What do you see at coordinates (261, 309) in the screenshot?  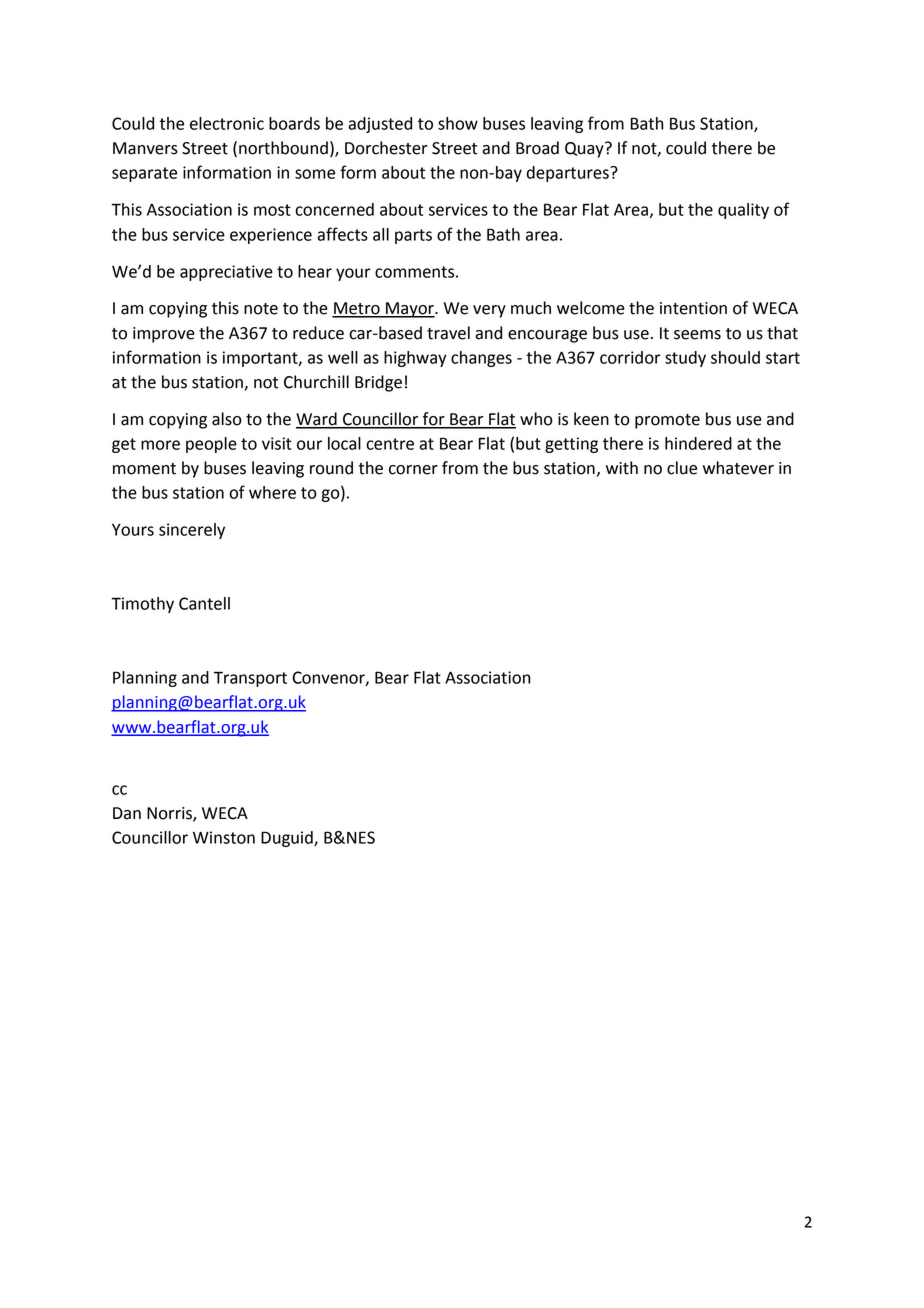 I see `note` at bounding box center [261, 309].
